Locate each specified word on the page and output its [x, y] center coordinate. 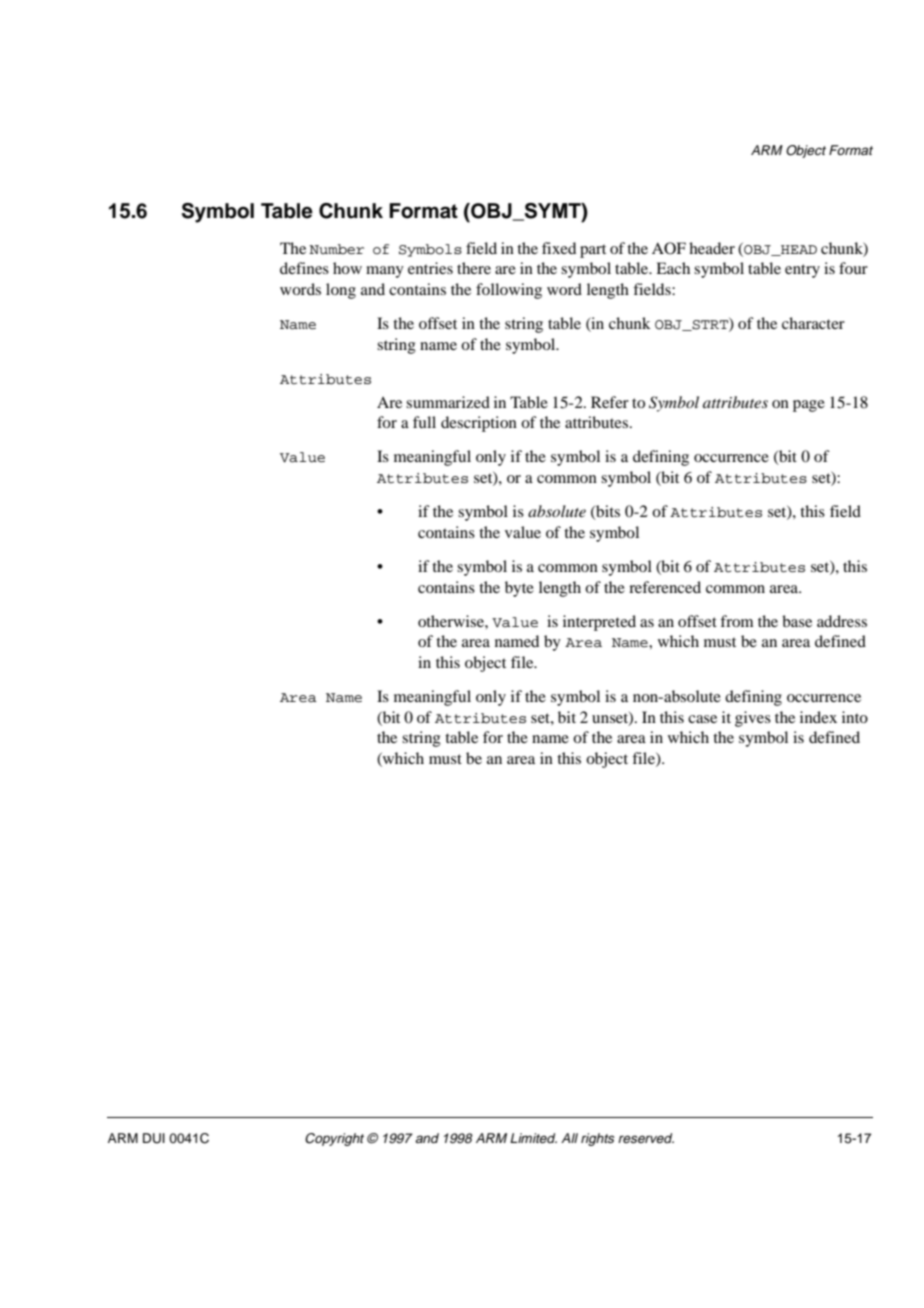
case [702, 719]
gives [753, 719]
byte [519, 589]
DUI [154, 1138]
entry [802, 271]
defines [304, 268]
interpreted [599, 623]
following [509, 291]
